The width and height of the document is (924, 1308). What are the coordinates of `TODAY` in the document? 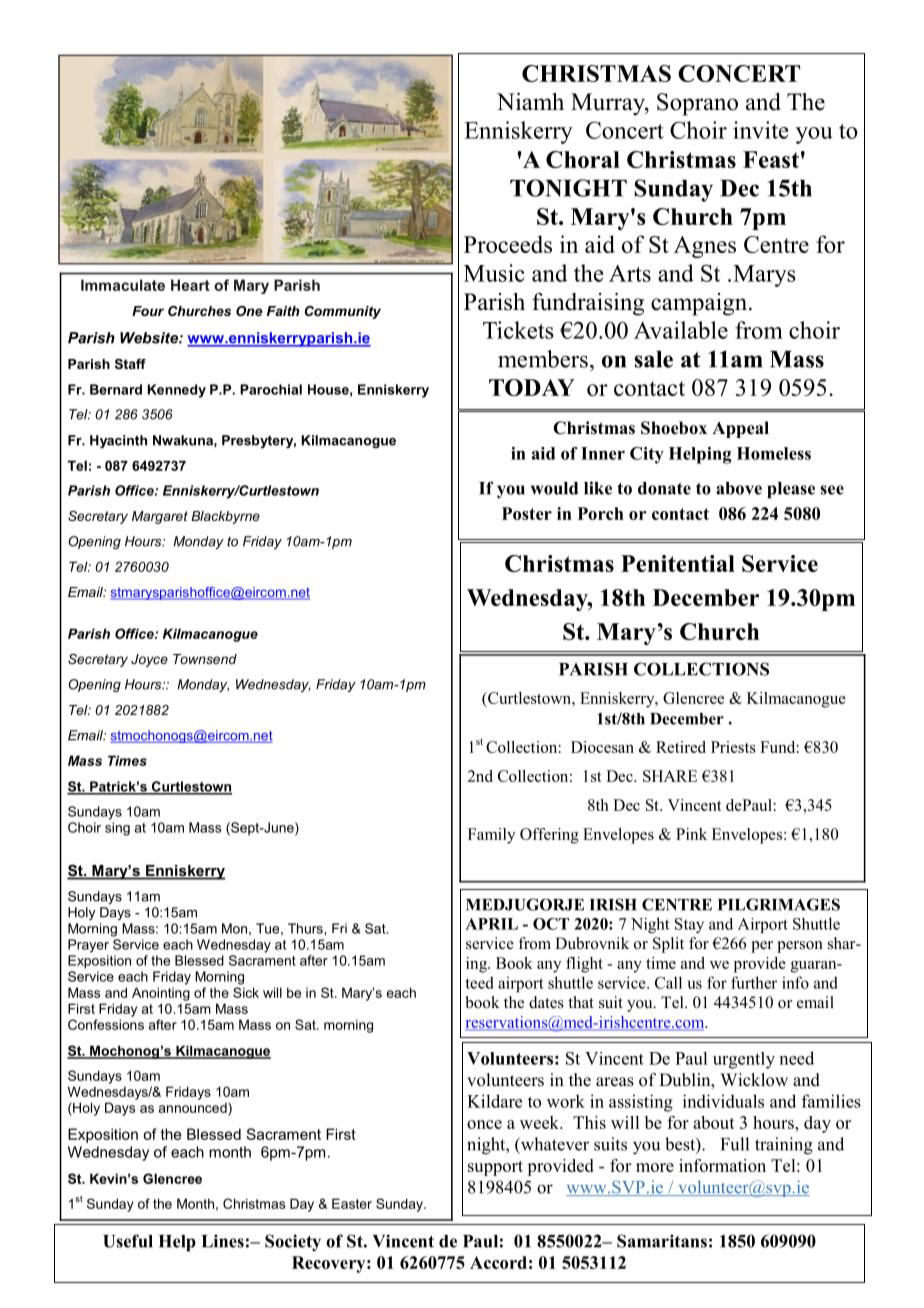 It's located at (532, 387).
